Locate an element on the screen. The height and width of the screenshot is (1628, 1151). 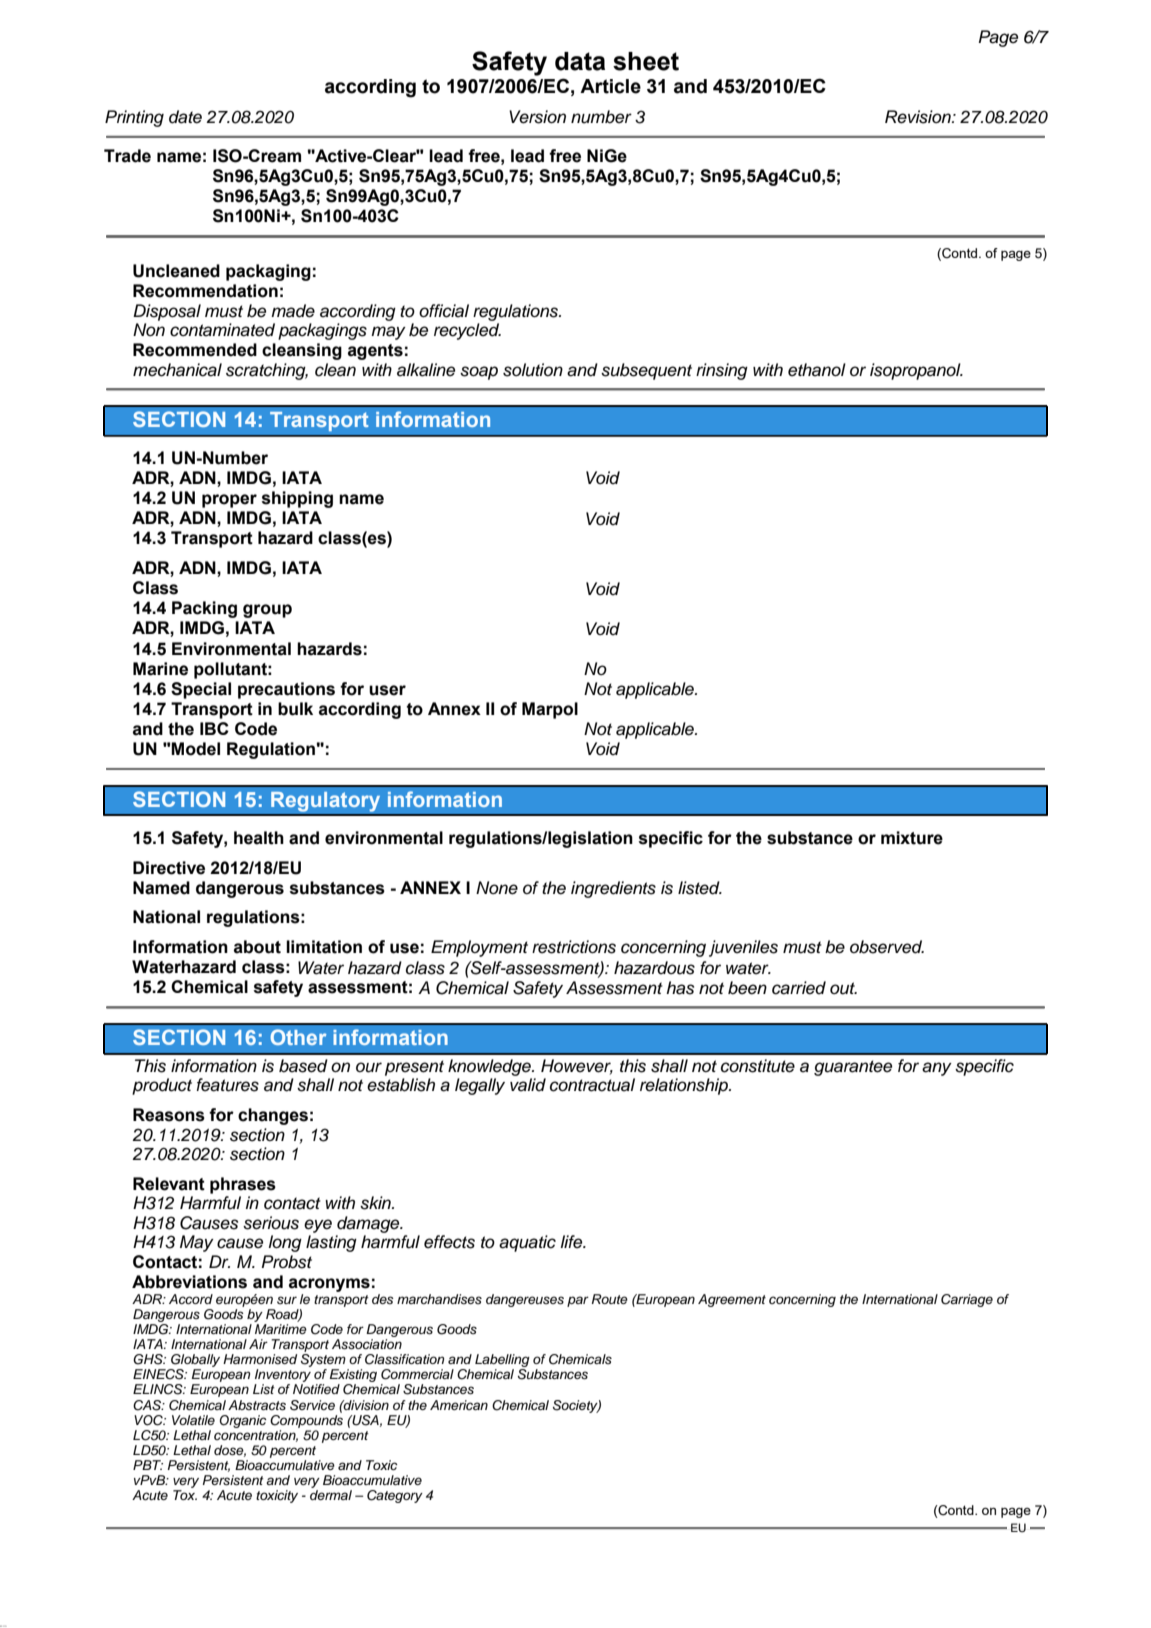
Model is located at coordinates (195, 749).
